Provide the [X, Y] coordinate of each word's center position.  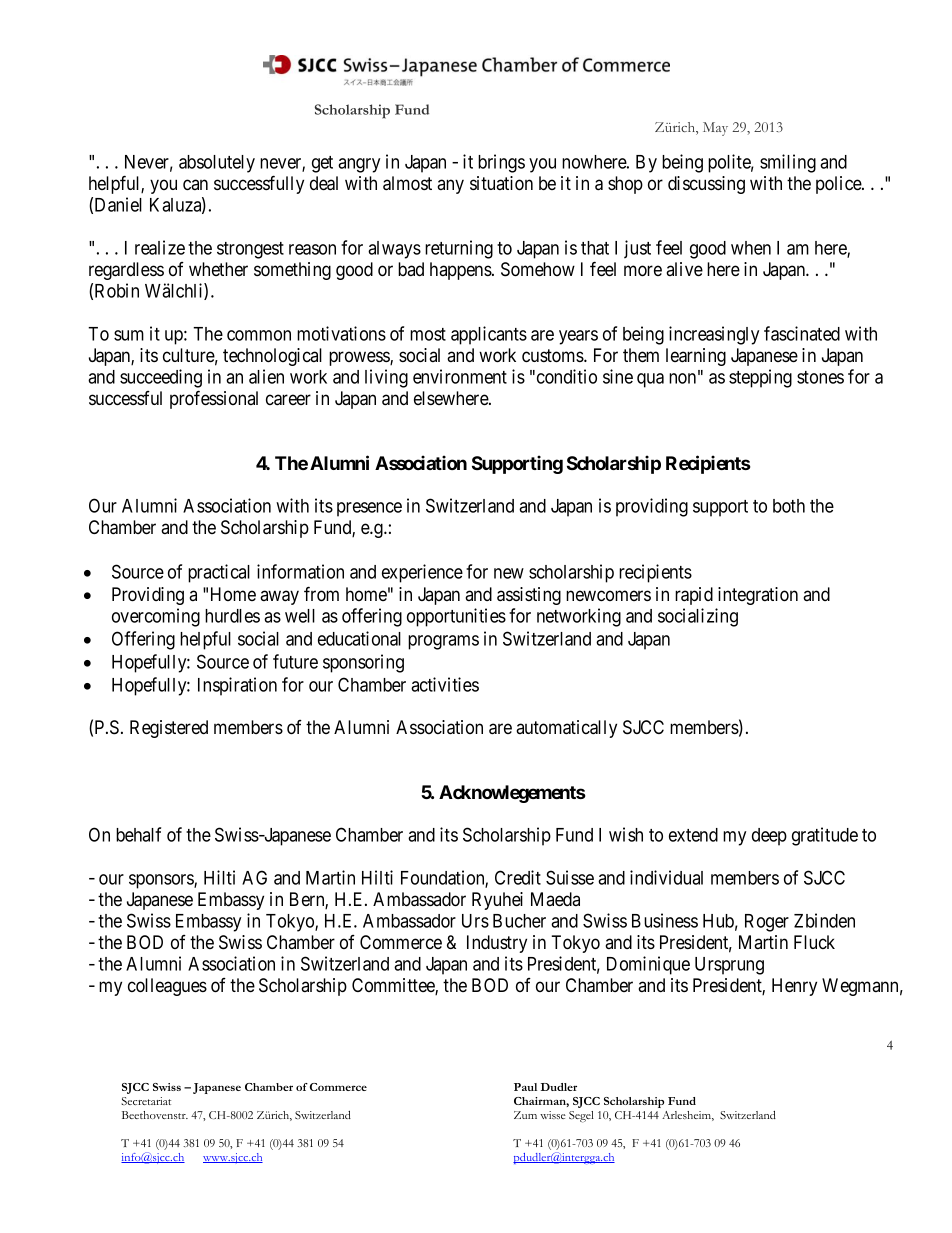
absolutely [217, 164]
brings [501, 163]
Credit [518, 877]
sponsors [162, 881]
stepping [760, 378]
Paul [525, 1087]
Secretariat [146, 1101]
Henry [794, 987]
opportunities [456, 617]
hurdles [232, 616]
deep [769, 837]
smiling [788, 163]
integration [758, 596]
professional [214, 399]
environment [460, 376]
